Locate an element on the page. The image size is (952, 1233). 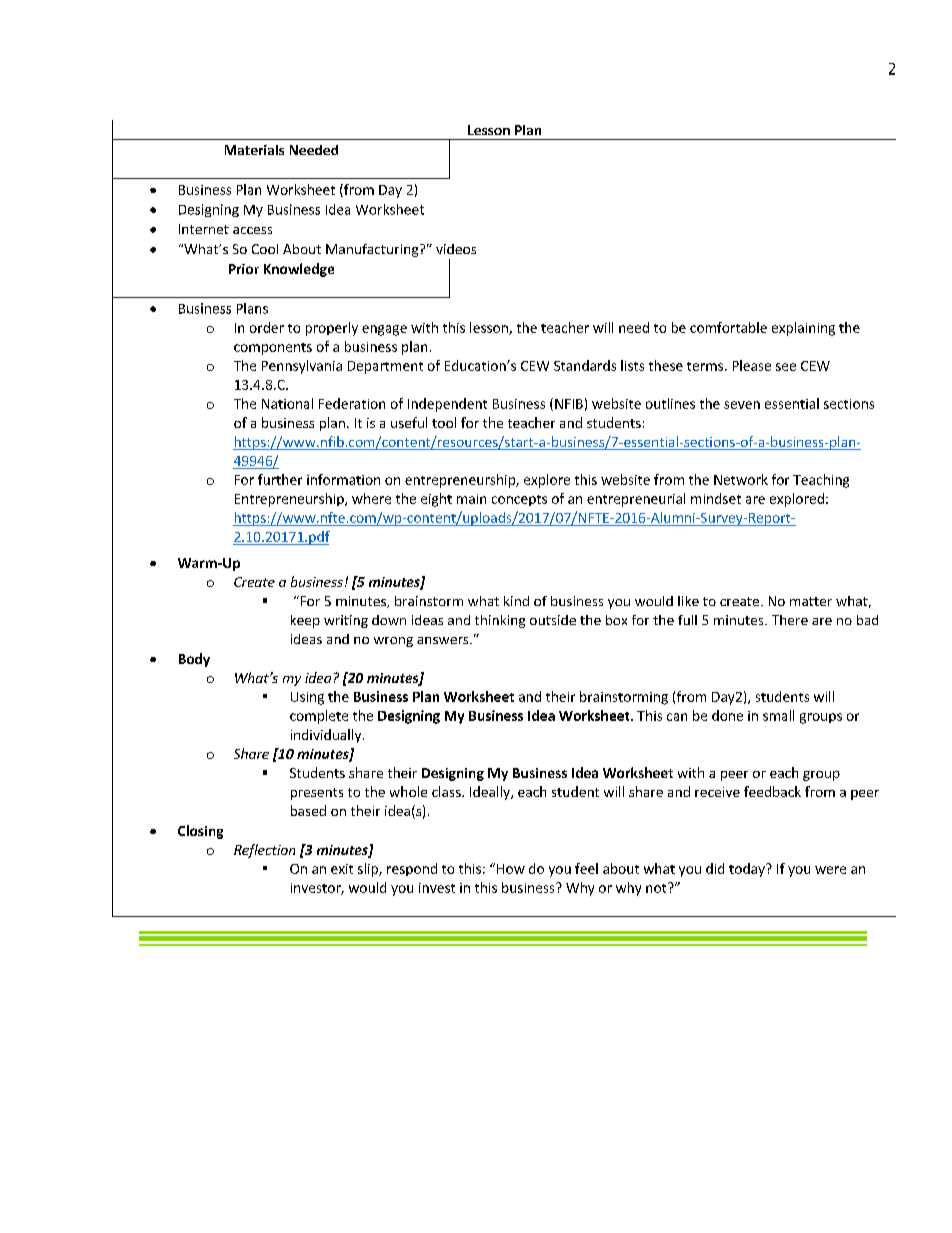
explaining is located at coordinates (803, 329).
